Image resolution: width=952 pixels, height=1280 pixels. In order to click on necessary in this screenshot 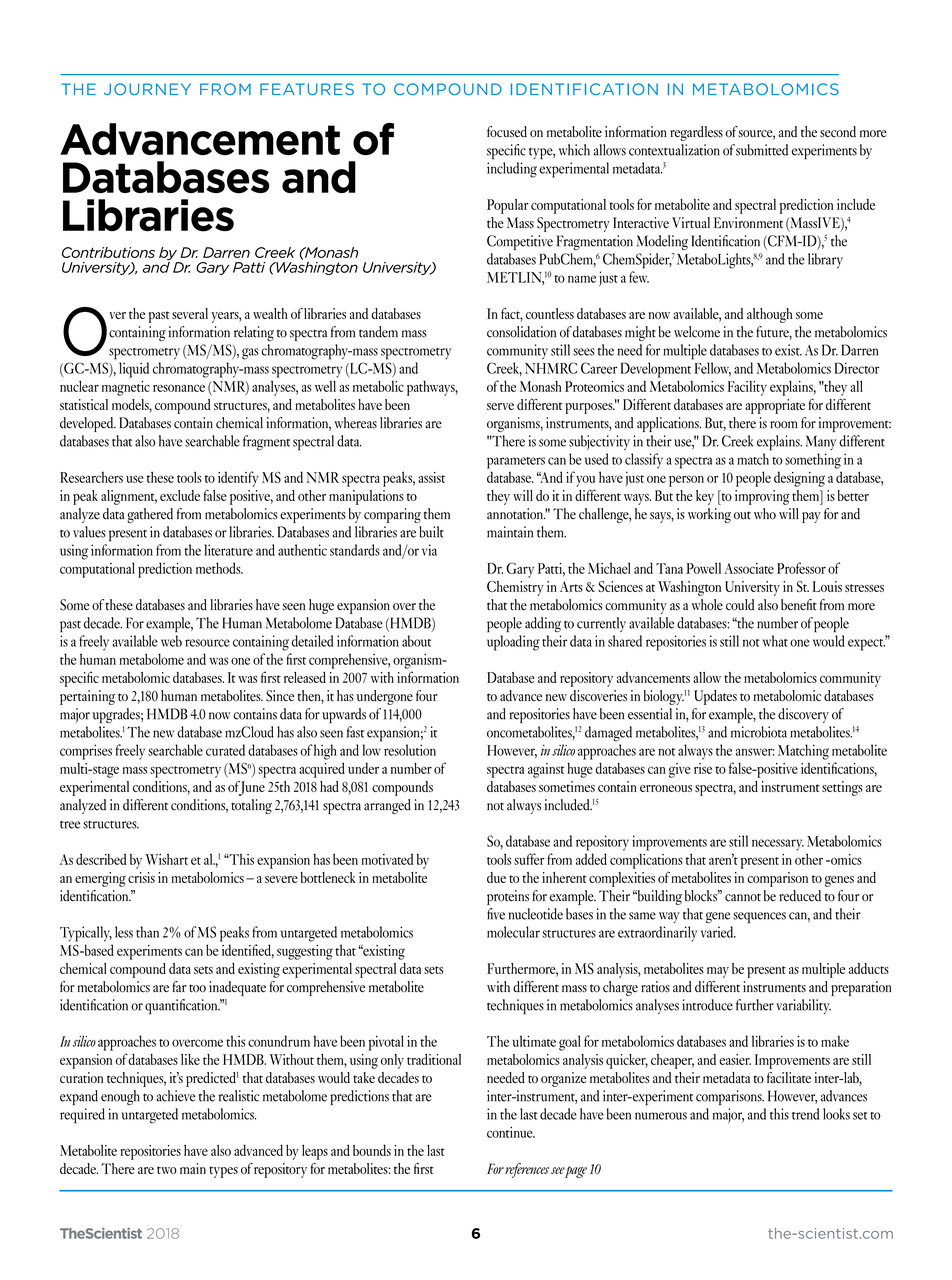, I will do `click(778, 845)`.
